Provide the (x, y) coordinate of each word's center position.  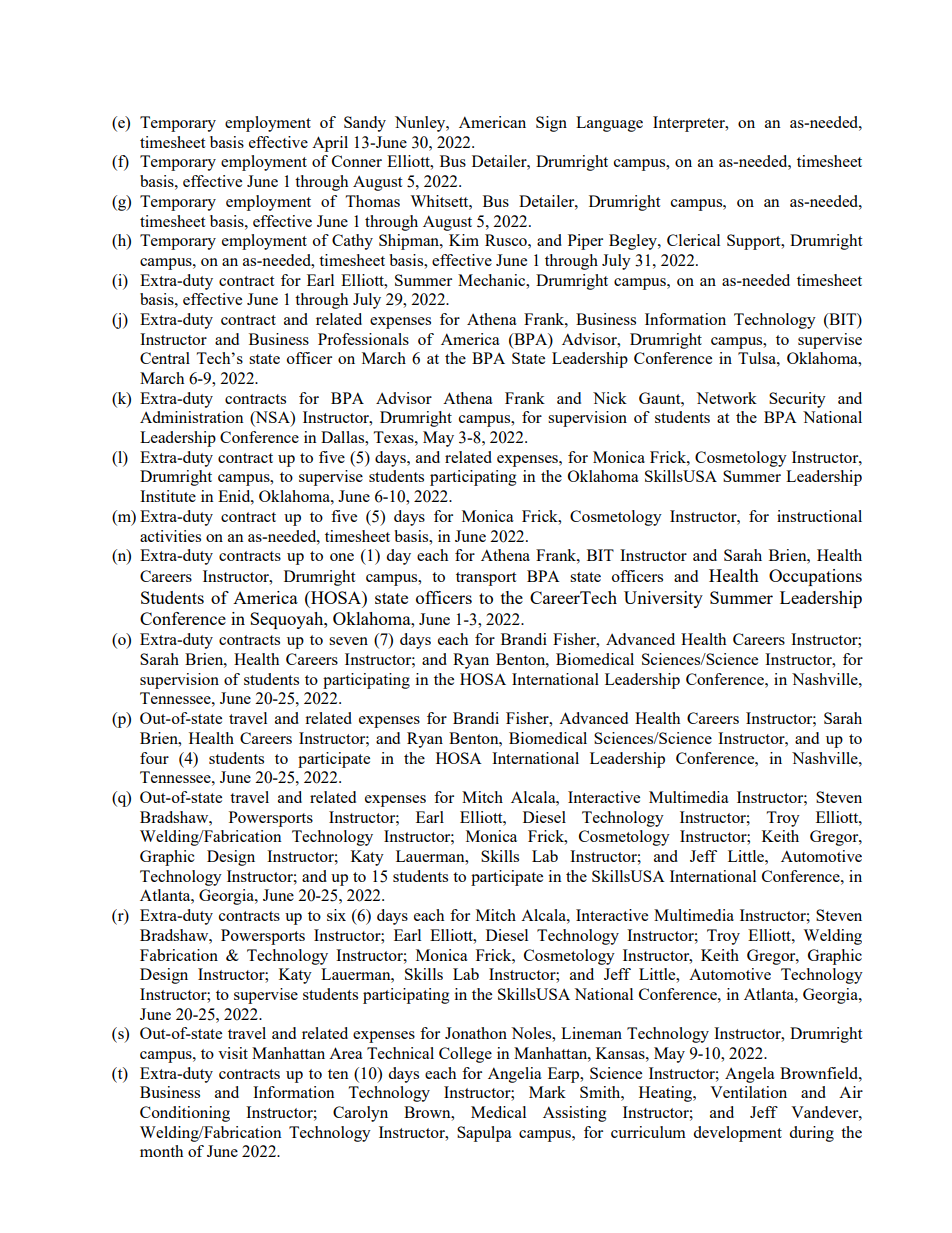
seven (348, 641)
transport (486, 579)
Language (609, 124)
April (330, 144)
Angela (750, 1075)
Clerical (693, 240)
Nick (610, 398)
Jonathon (476, 1033)
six (336, 915)
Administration (192, 417)
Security (797, 400)
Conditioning (185, 1114)
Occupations (815, 577)
